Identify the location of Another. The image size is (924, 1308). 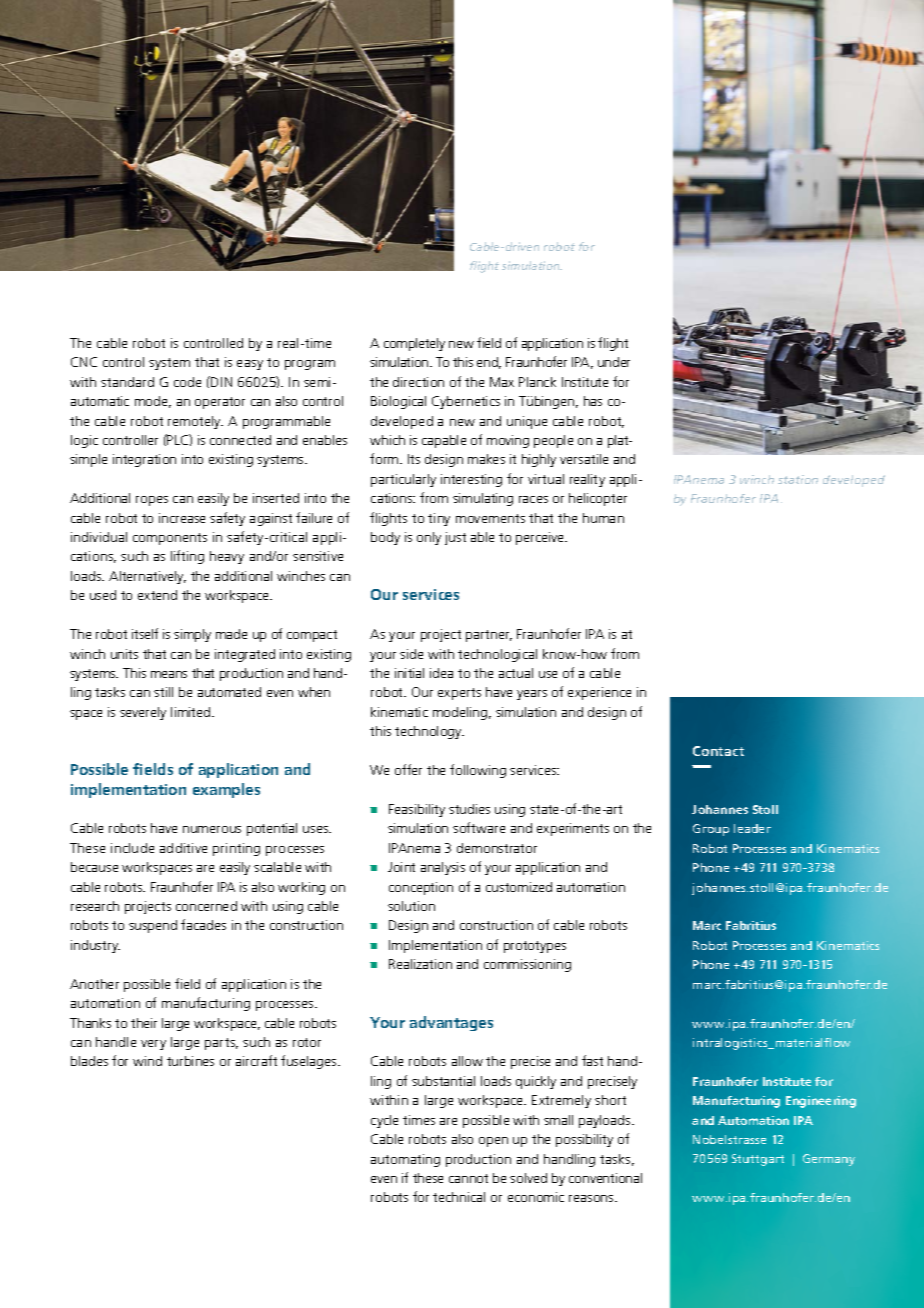
(94, 984).
